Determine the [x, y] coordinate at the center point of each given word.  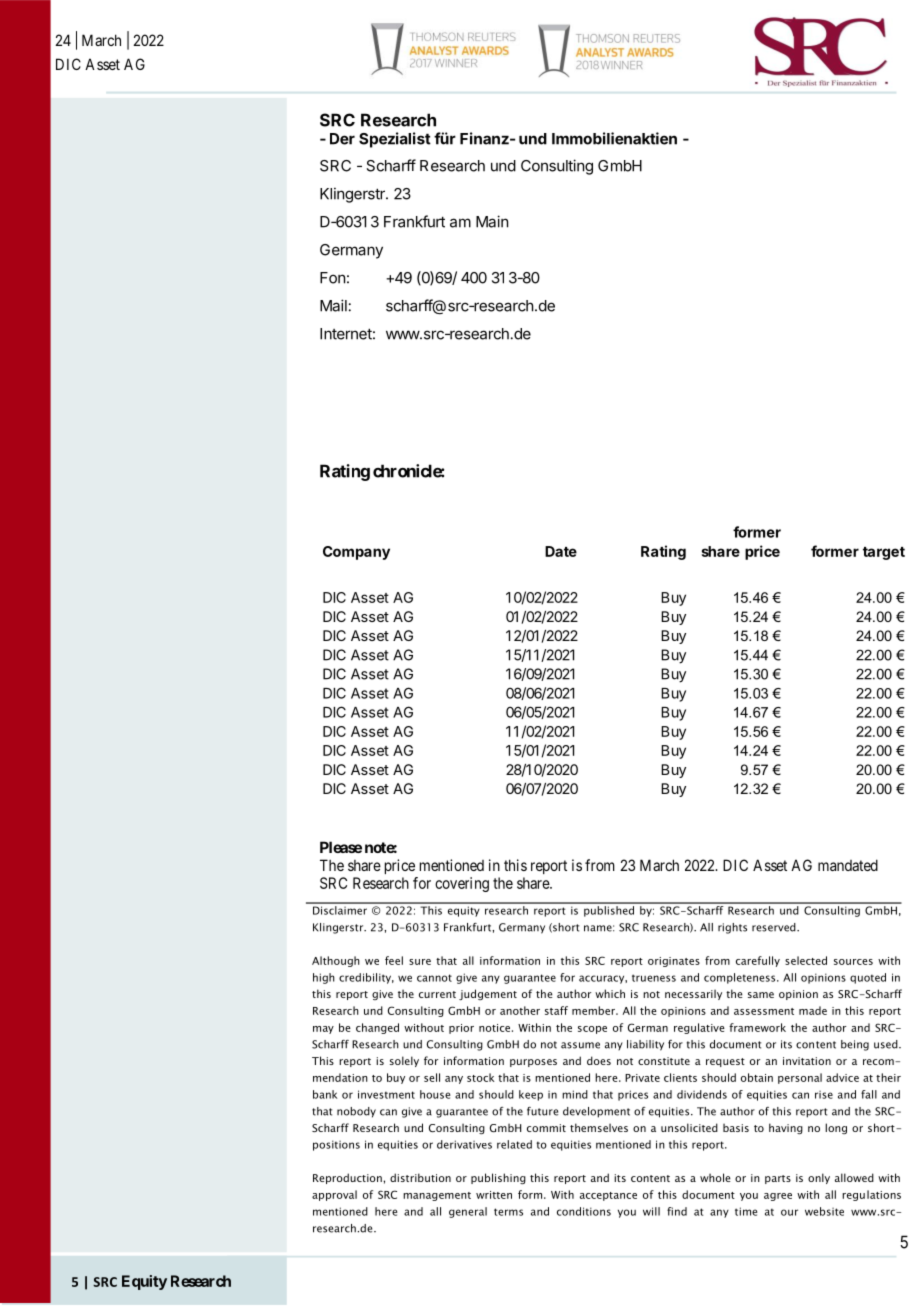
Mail [333, 305]
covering [462, 884]
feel [394, 960]
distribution [420, 1177]
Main [492, 221]
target [884, 553]
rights [732, 928]
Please [341, 847]
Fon [332, 278]
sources [853, 962]
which [610, 993]
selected [806, 960]
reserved [775, 927]
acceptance [608, 1196]
